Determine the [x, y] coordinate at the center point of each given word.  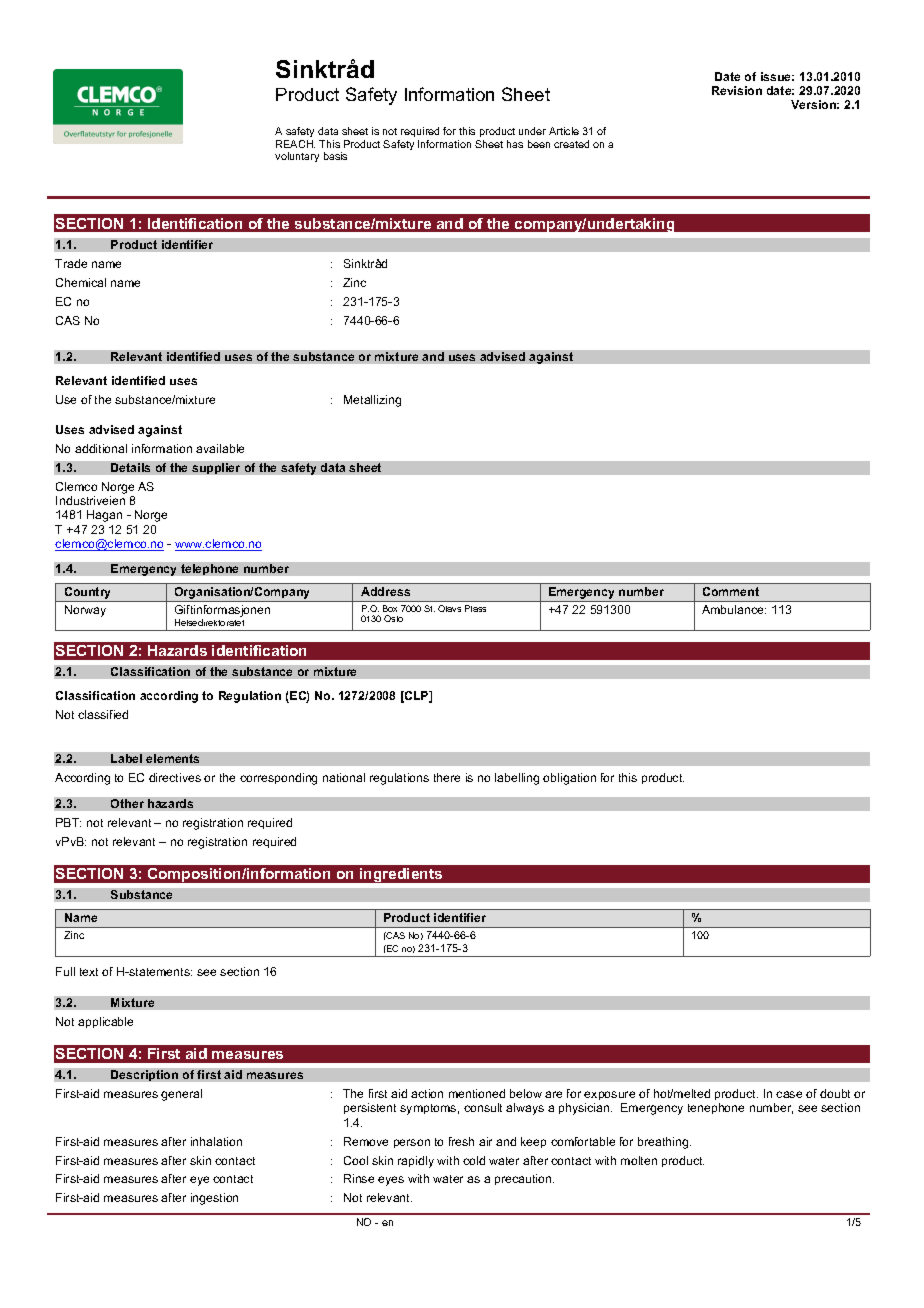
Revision [737, 90]
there [447, 777]
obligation [569, 779]
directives [175, 777]
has [515, 144]
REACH [295, 144]
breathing [664, 1143]
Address [385, 591]
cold [474, 1160]
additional [101, 448]
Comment [731, 591]
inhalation [216, 1141]
